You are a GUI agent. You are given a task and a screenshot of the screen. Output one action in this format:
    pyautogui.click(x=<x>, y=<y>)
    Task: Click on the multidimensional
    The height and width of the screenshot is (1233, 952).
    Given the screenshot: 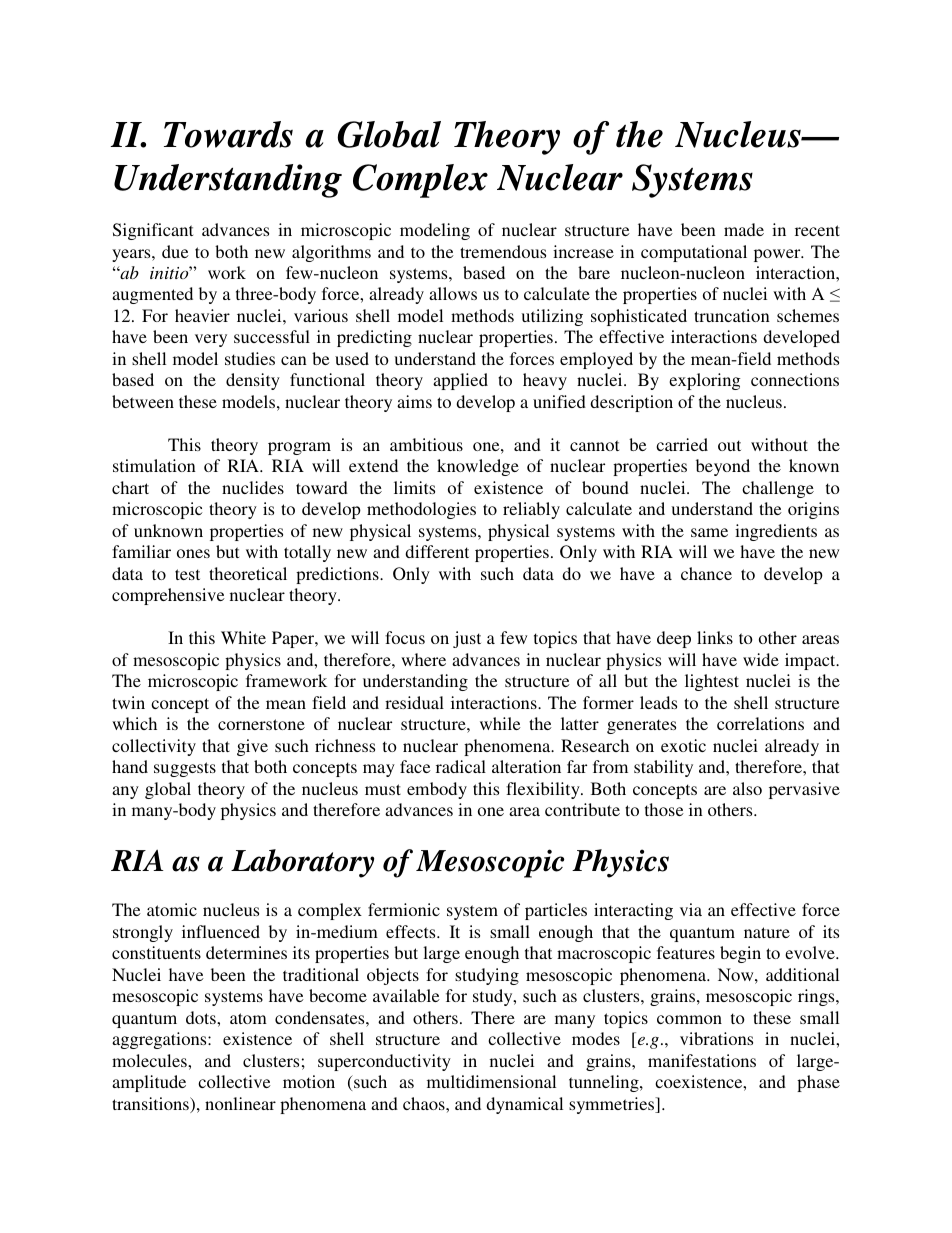 What is the action you would take?
    pyautogui.click(x=491, y=1081)
